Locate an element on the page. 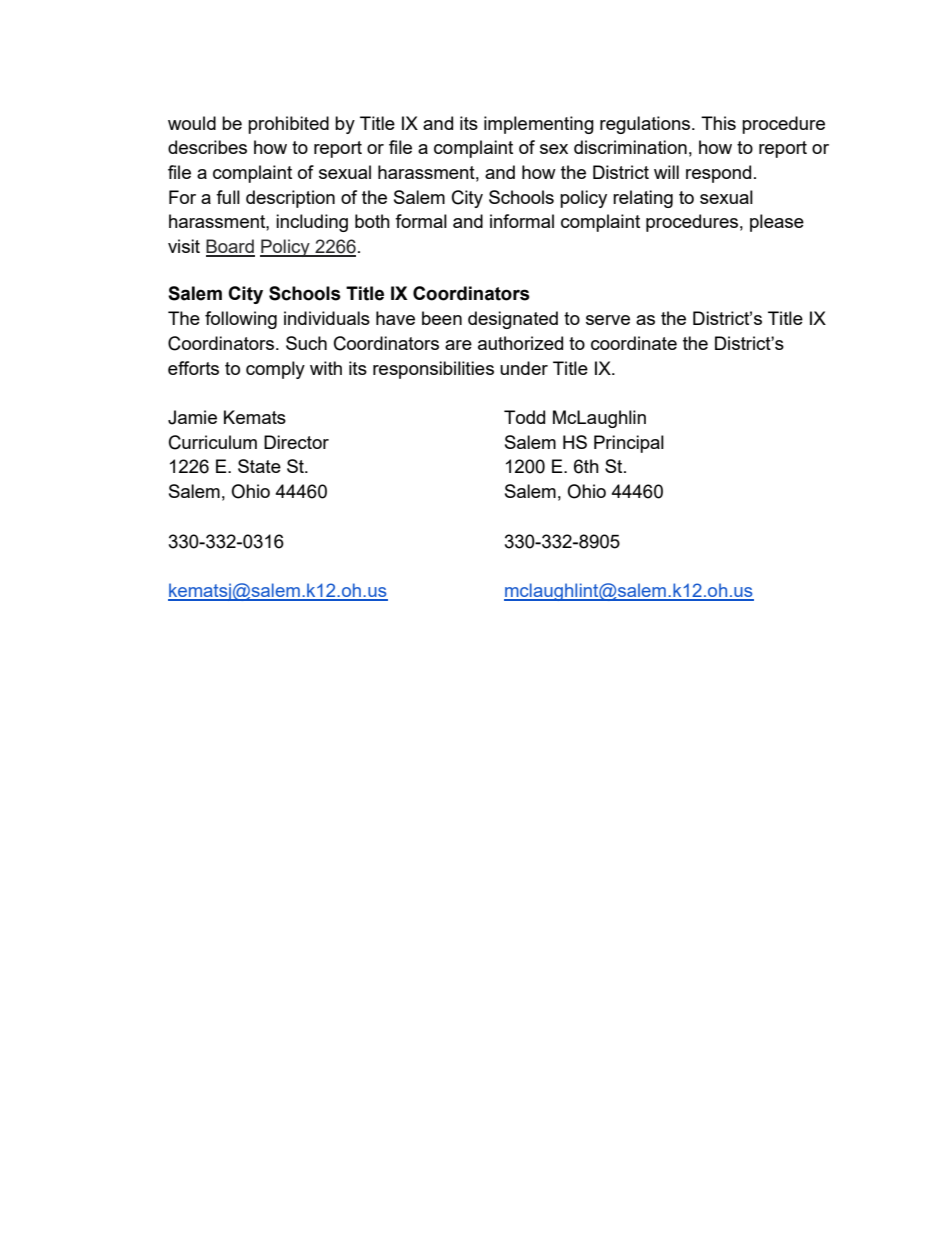 Image resolution: width=952 pixels, height=1233 pixels. This is located at coordinates (718, 123).
